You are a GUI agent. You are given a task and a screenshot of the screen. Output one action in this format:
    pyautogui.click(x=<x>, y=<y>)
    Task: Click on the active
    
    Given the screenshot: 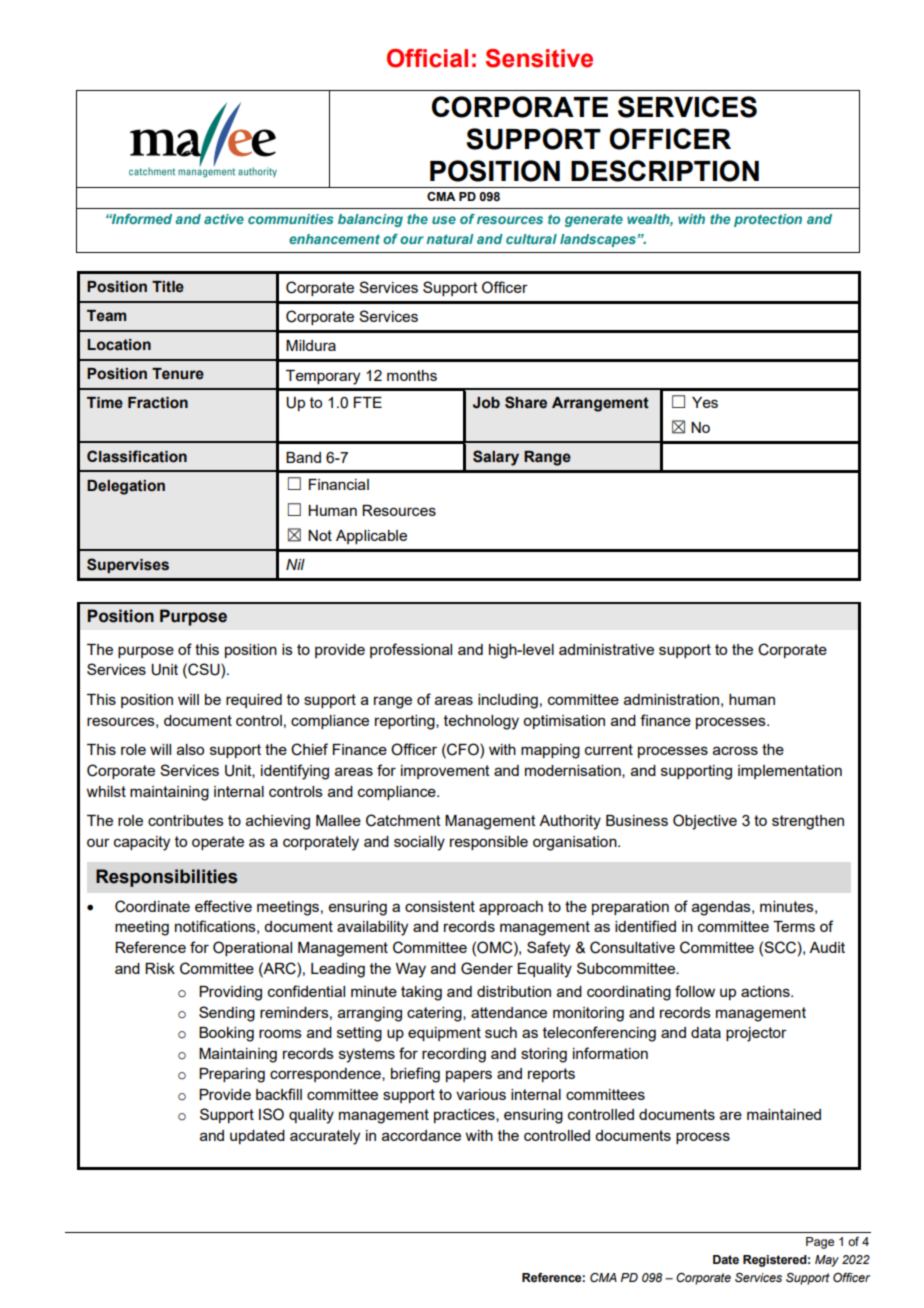 What is the action you would take?
    pyautogui.click(x=224, y=219)
